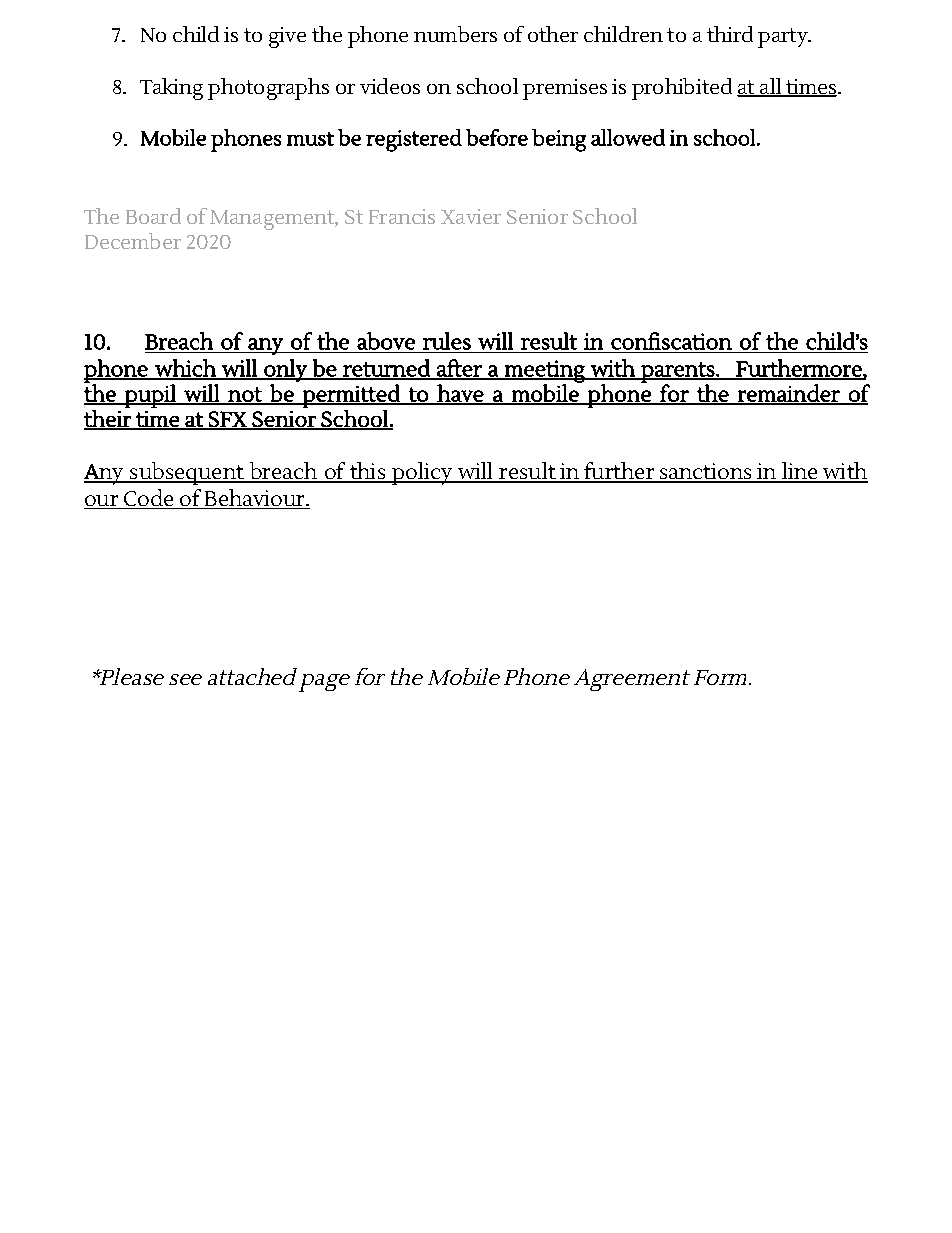 The height and width of the page is (1233, 952). What do you see at coordinates (471, 216) in the page?
I see `Xavier` at bounding box center [471, 216].
